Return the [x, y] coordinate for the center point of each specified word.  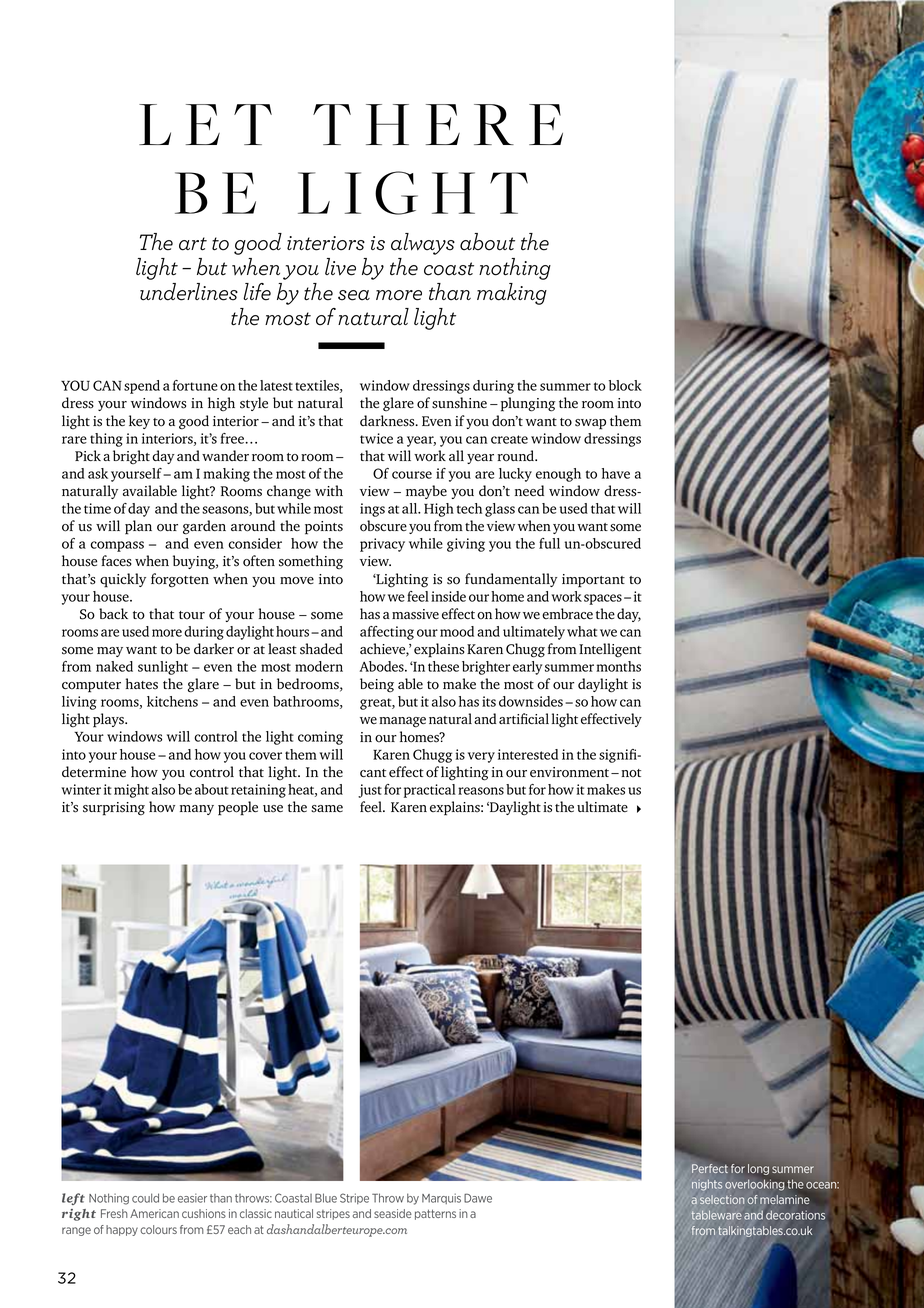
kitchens [172, 701]
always [423, 244]
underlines [189, 292]
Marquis [441, 1198]
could [145, 1198]
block [625, 385]
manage [402, 722]
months [618, 666]
